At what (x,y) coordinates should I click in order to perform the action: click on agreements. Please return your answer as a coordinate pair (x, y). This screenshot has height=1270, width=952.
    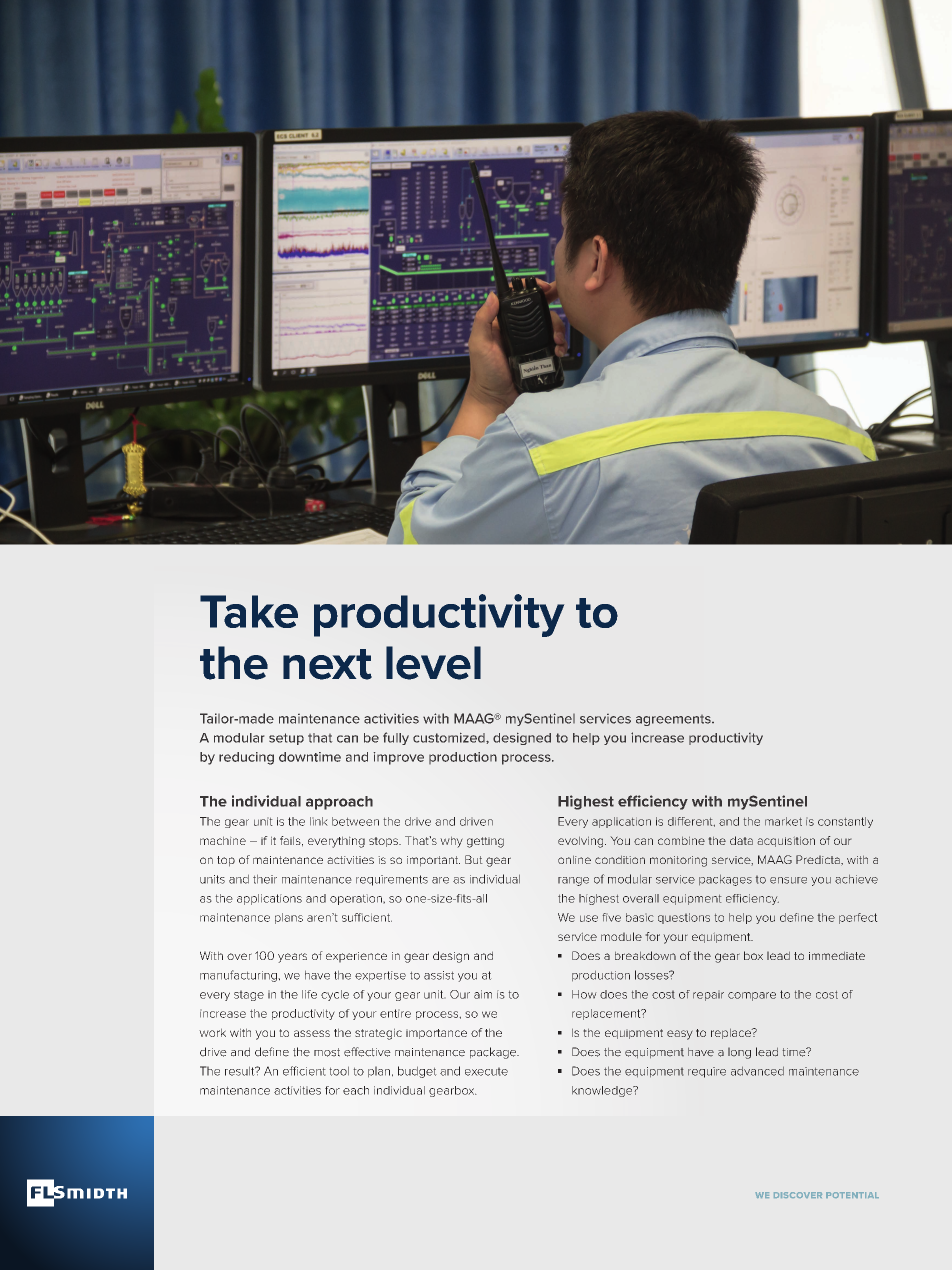
    Looking at the image, I should click on (674, 720).
